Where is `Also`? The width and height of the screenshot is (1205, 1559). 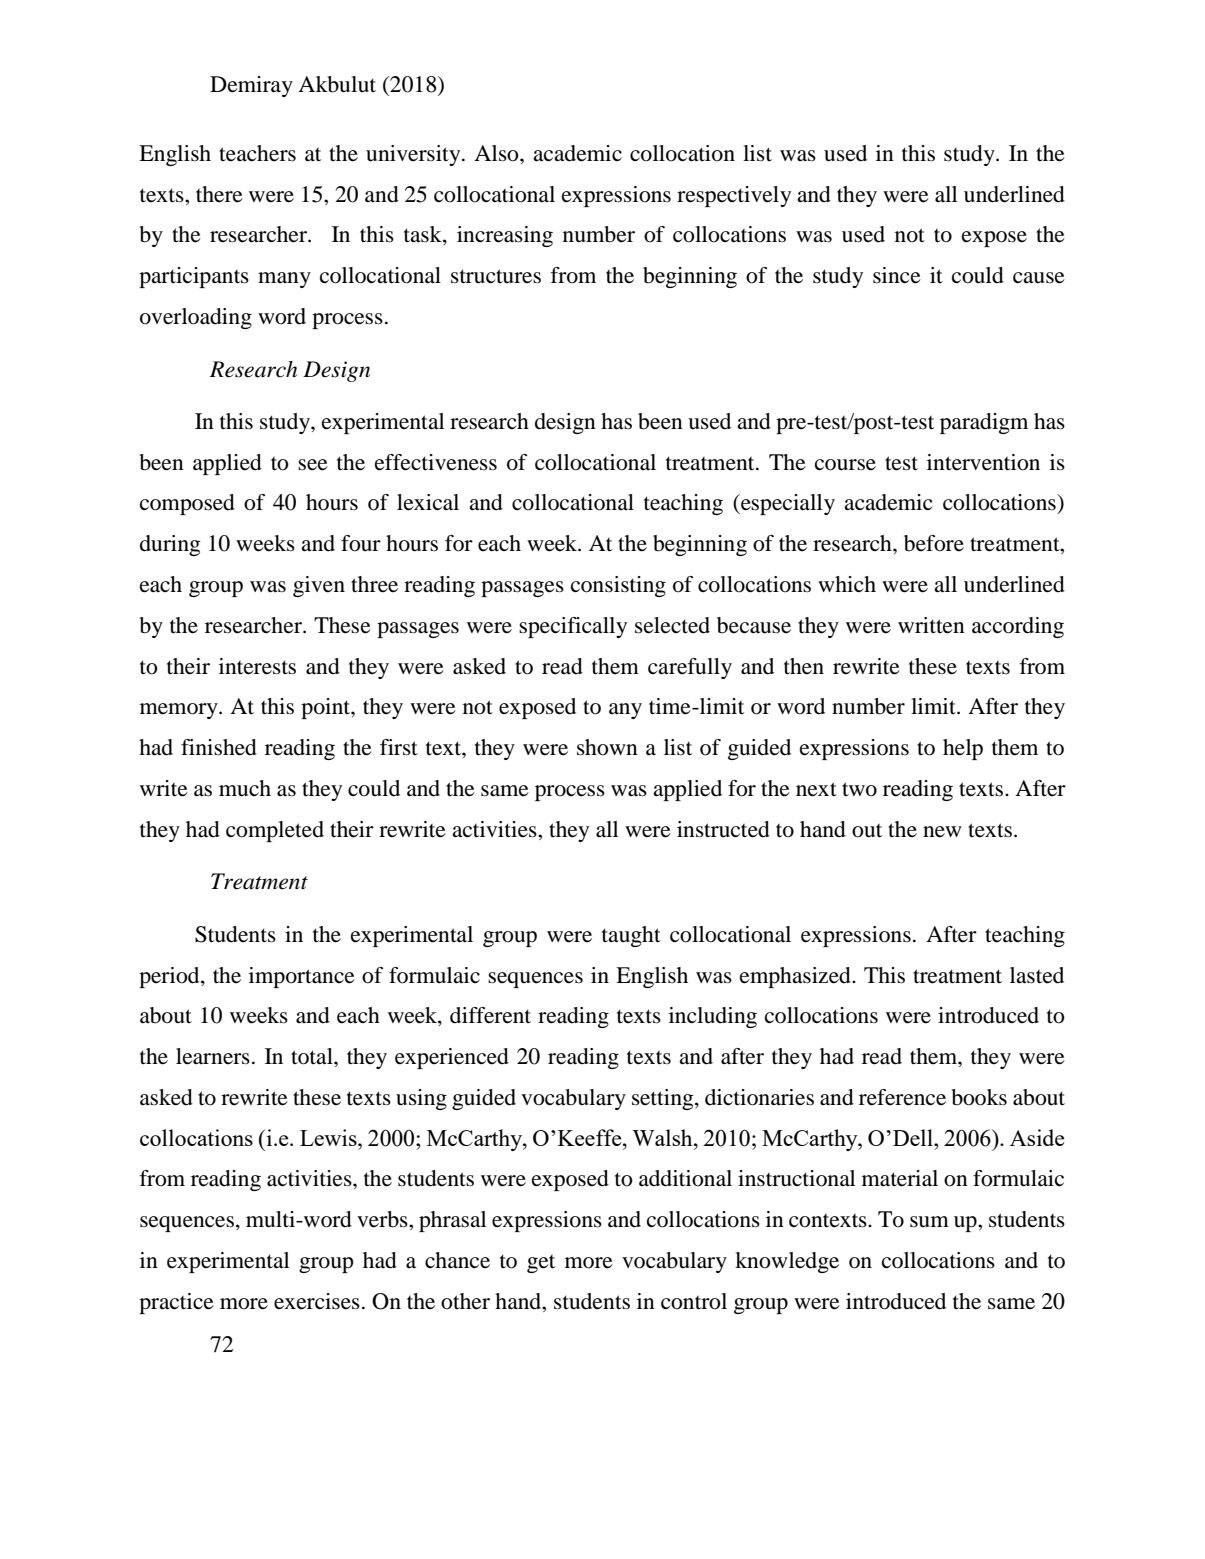 Also is located at coordinates (497, 153).
